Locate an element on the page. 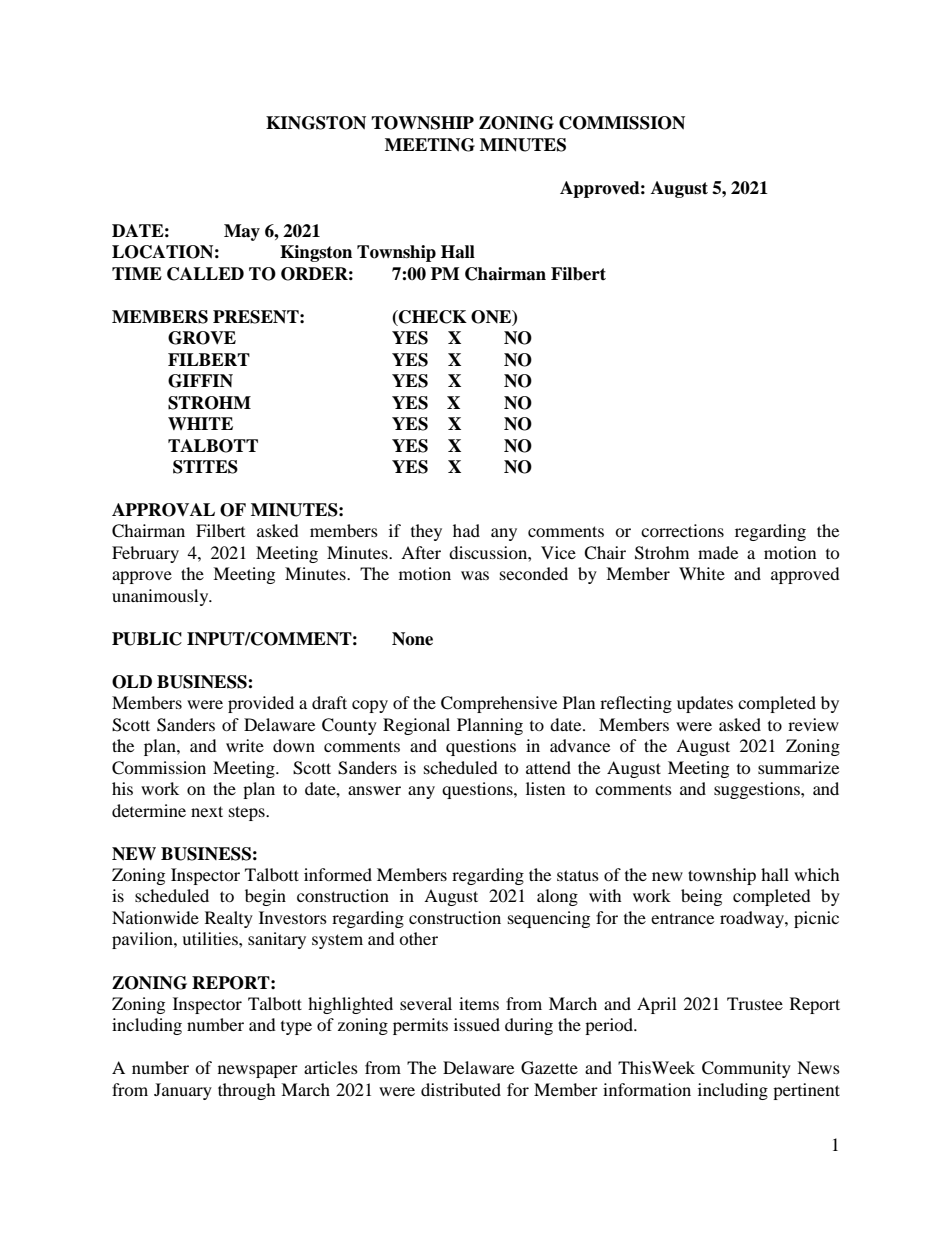  begin is located at coordinates (265, 897).
